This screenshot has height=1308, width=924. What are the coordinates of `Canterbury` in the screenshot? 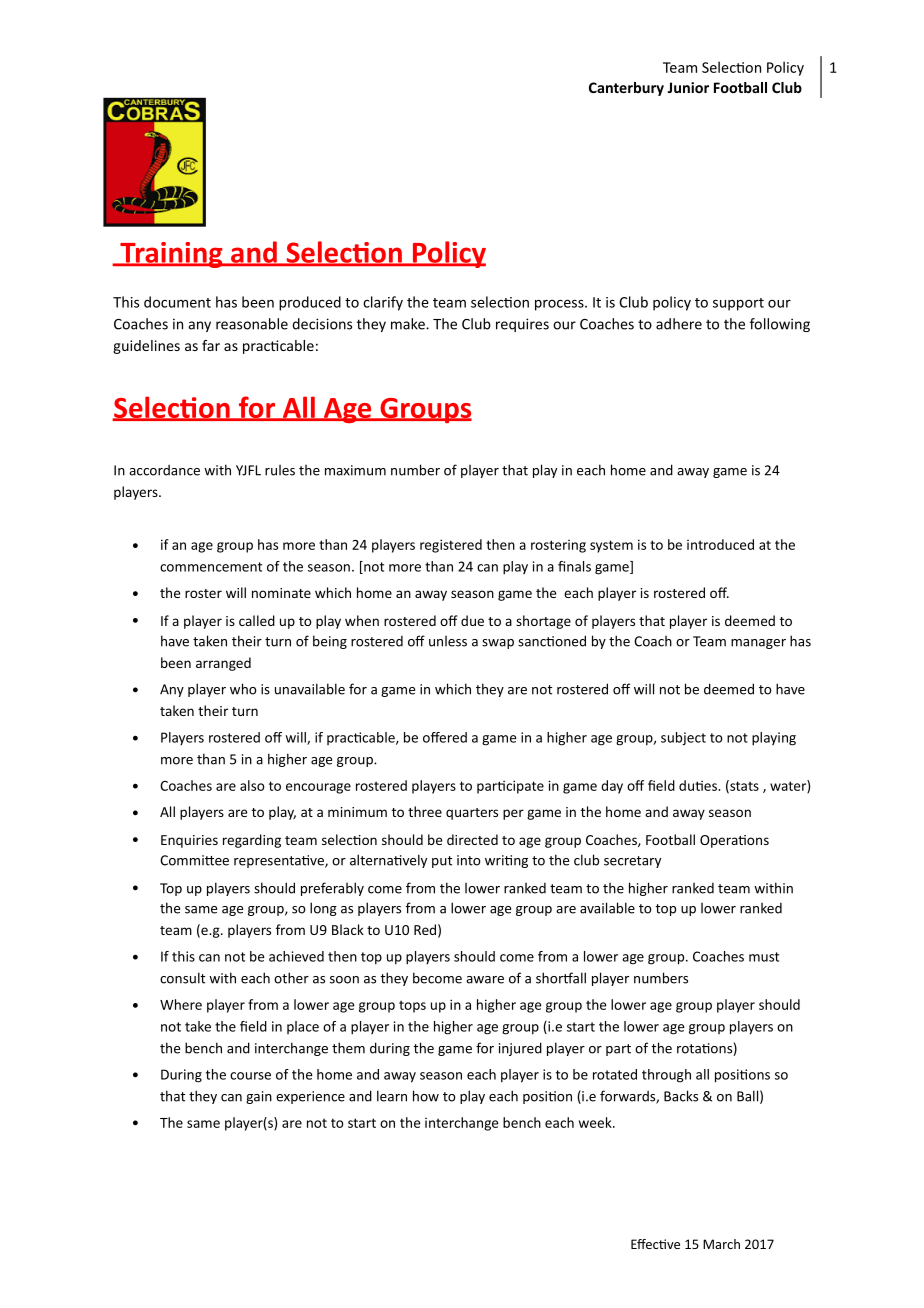 It's located at (626, 89).
